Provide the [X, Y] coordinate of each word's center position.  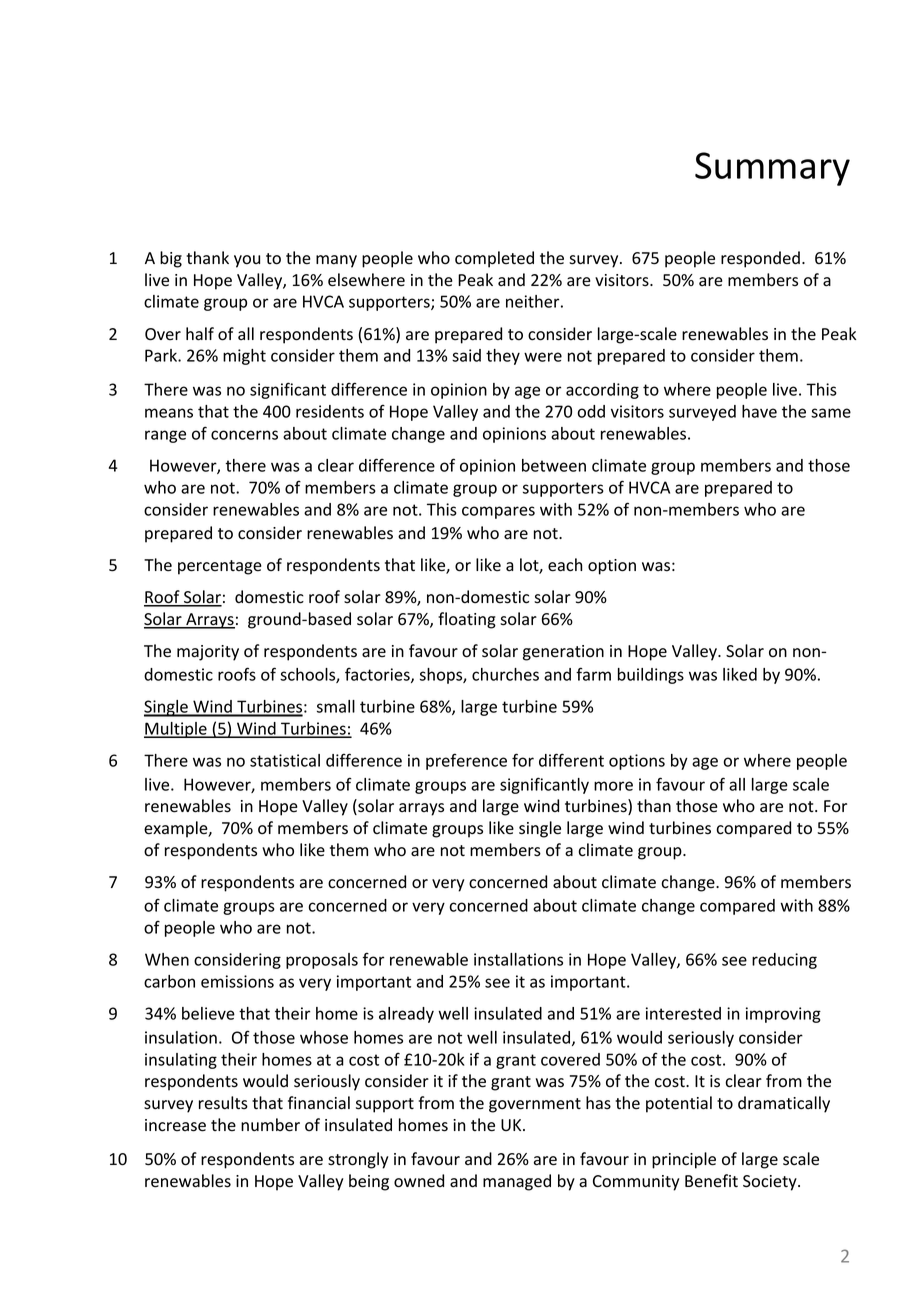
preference [466, 761]
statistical [285, 760]
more [613, 786]
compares [498, 512]
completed [494, 259]
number [270, 1125]
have [759, 411]
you [247, 261]
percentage [220, 567]
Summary [772, 169]
